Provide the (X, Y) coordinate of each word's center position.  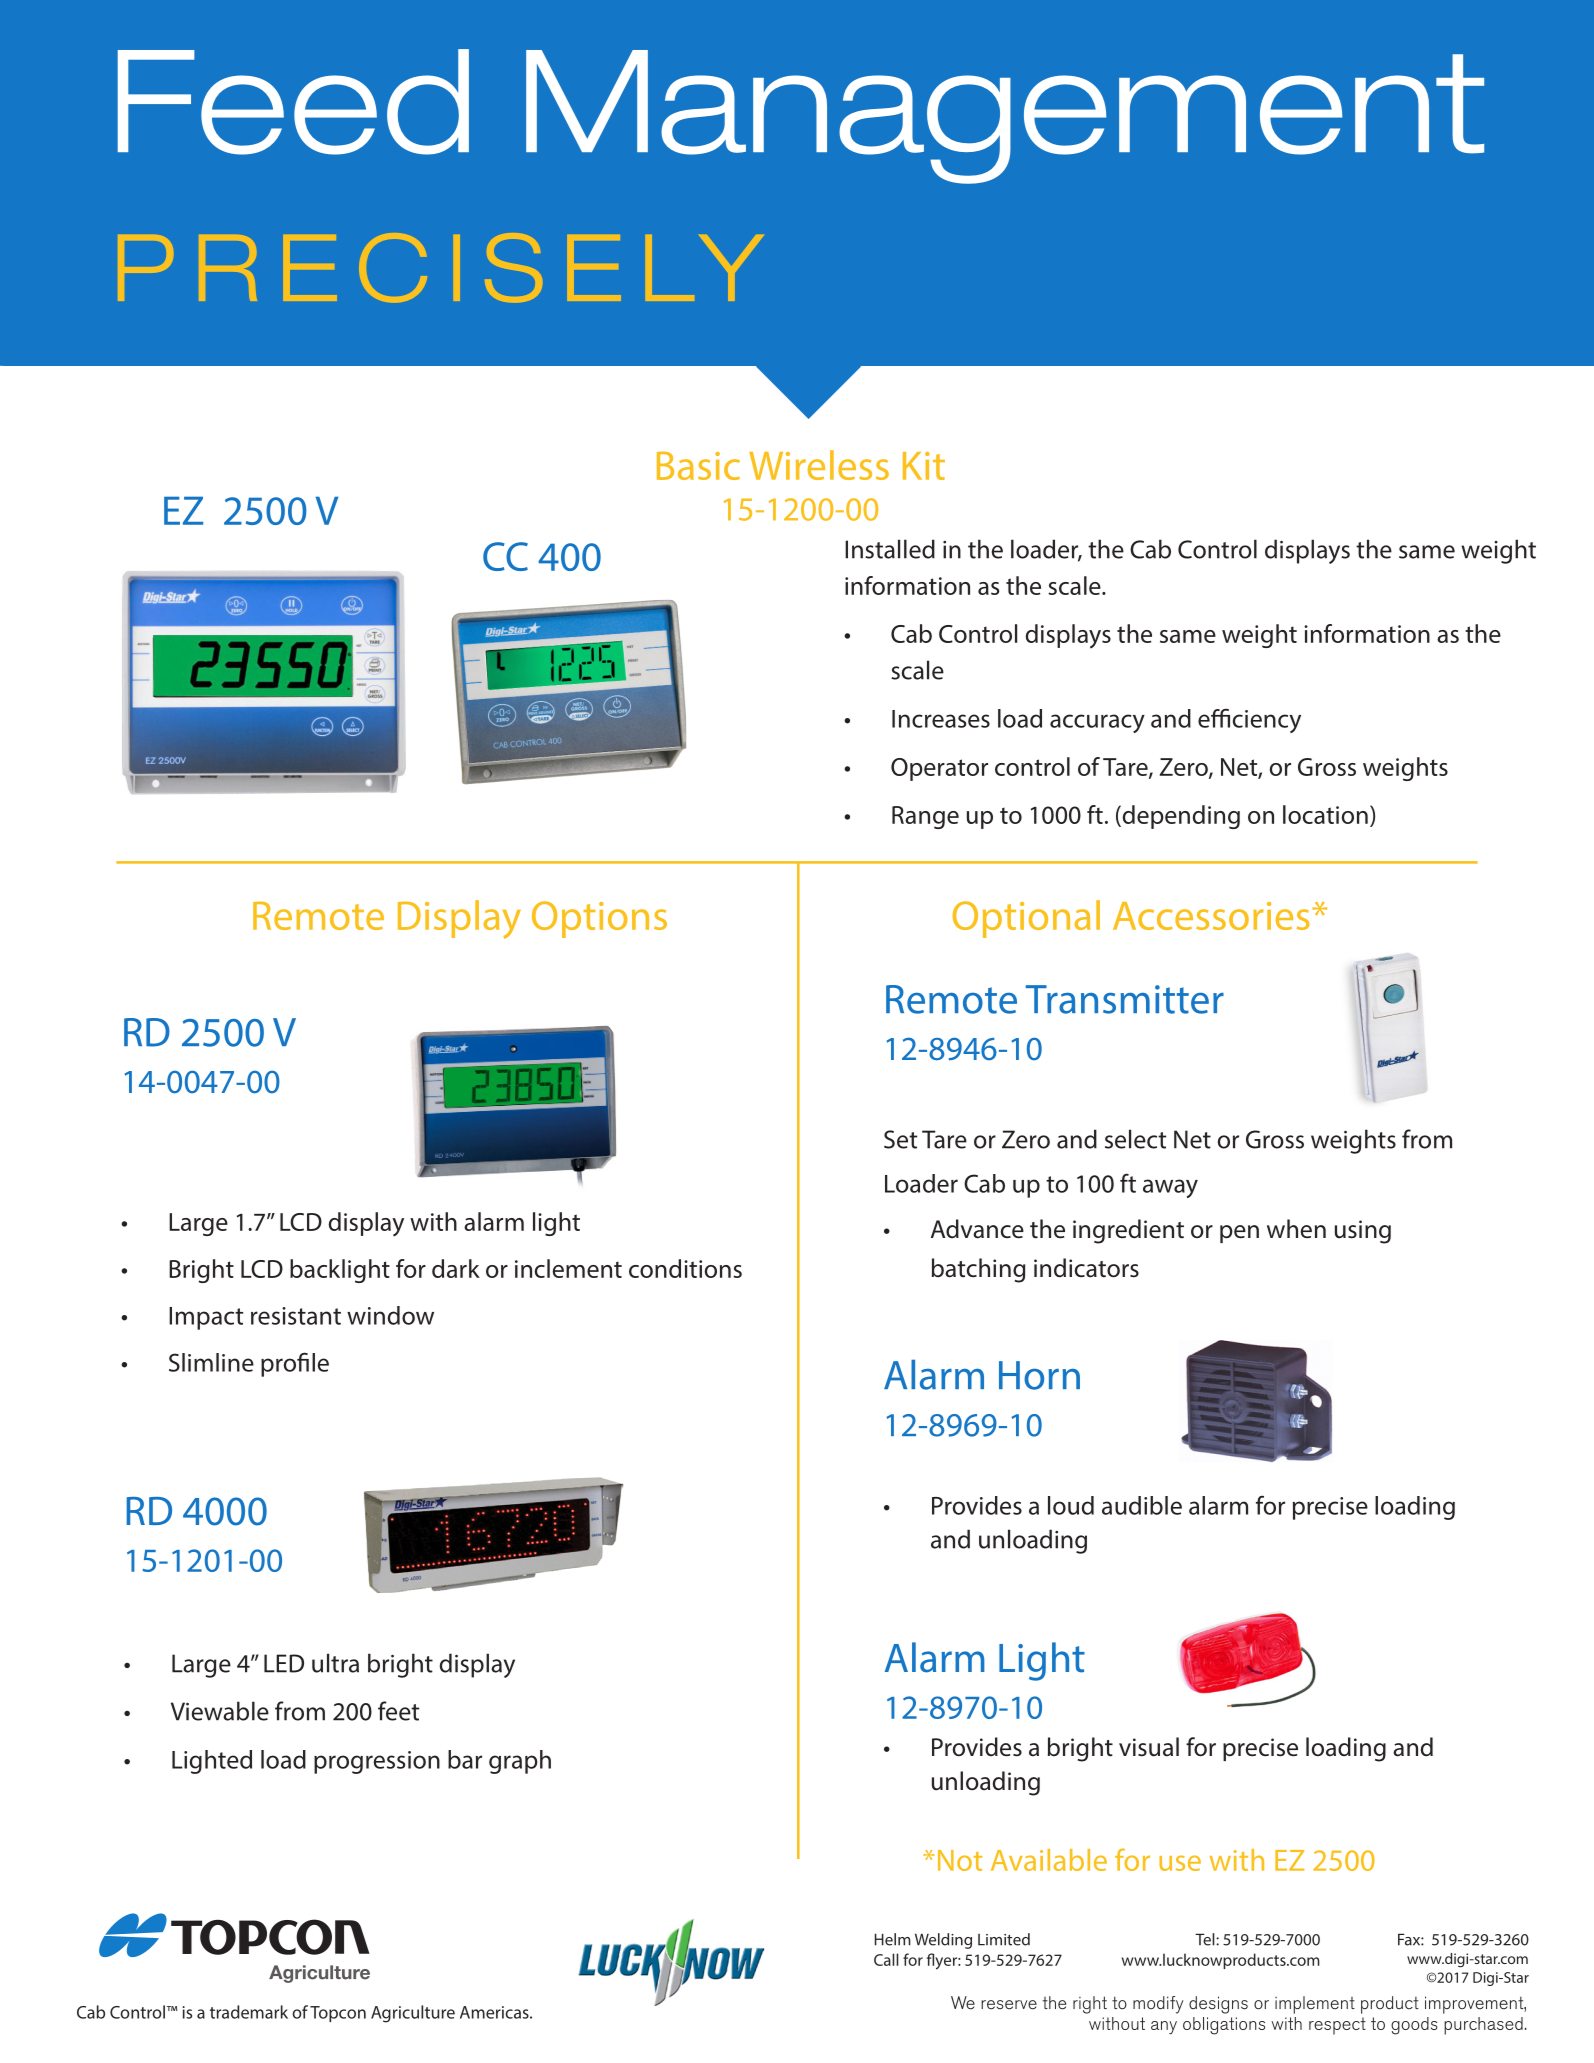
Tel (1206, 1939)
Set (900, 1139)
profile (295, 1364)
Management (1005, 117)
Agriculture (413, 2014)
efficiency (1249, 721)
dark (456, 1268)
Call (886, 1959)
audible (1142, 1505)
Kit (924, 466)
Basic (698, 465)
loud (1071, 1505)
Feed (293, 102)
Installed (890, 549)
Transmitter (1125, 999)
